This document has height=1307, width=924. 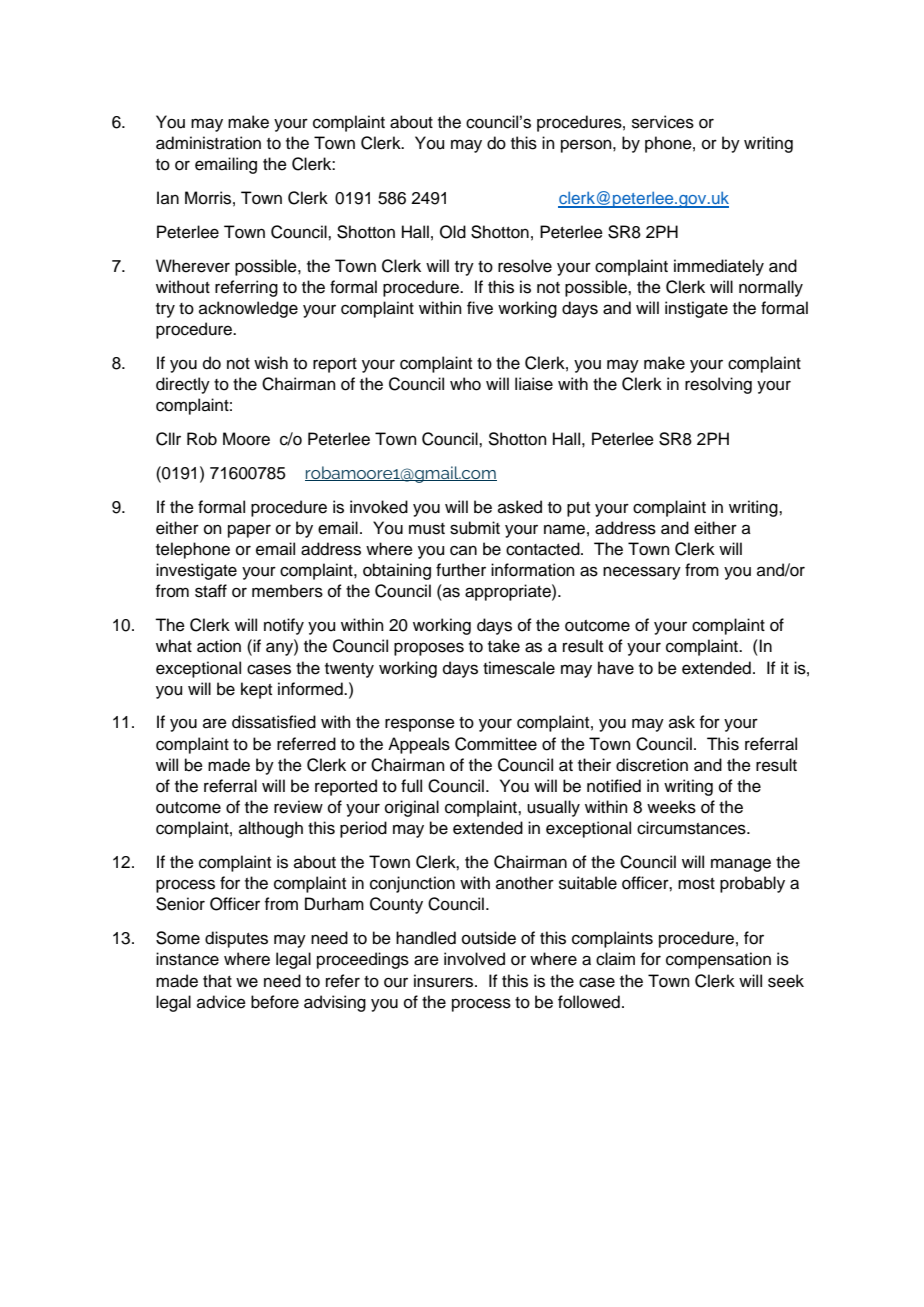 I want to click on that, so click(x=217, y=980).
